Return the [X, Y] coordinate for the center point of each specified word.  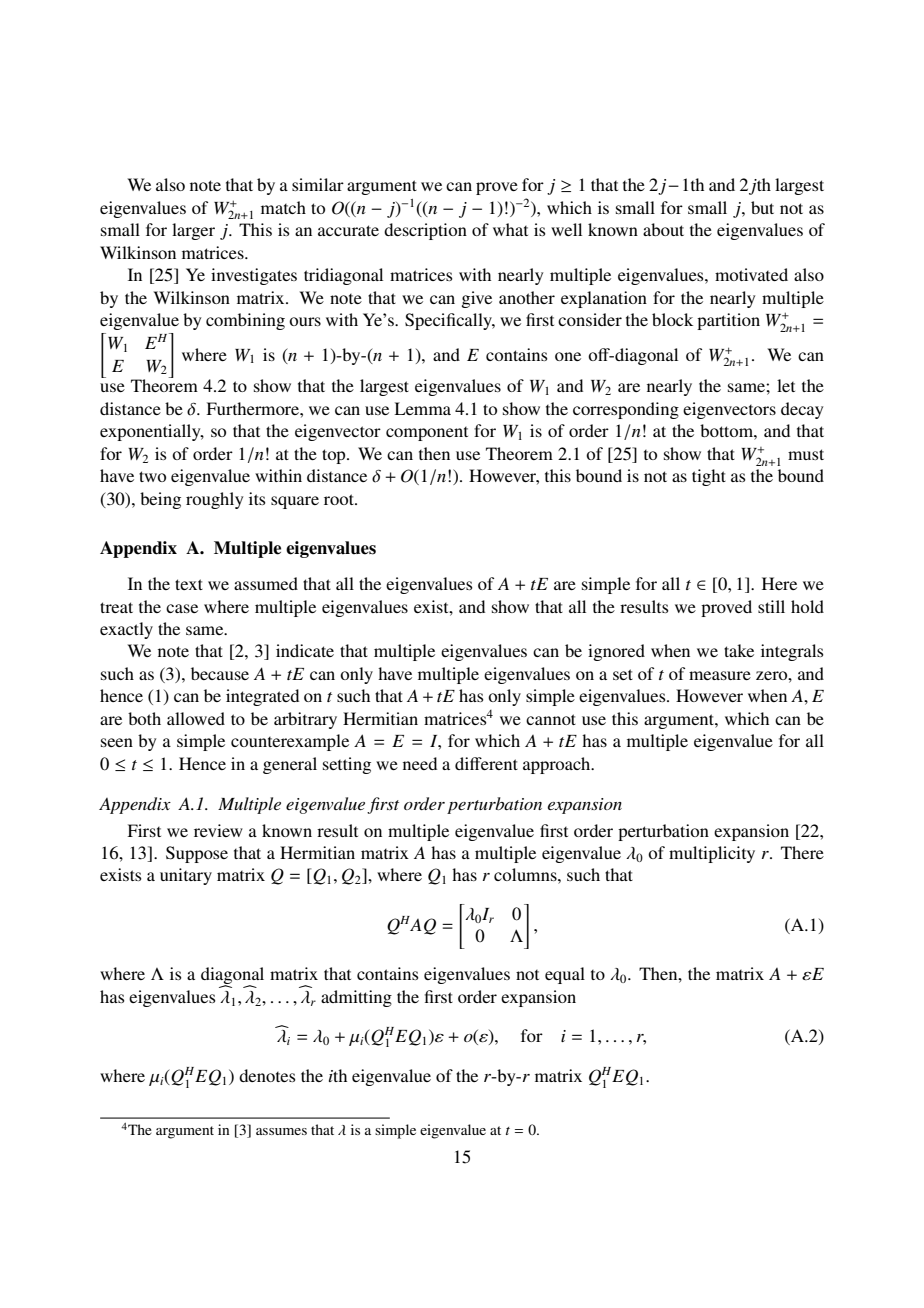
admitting [356, 998]
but [762, 207]
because [220, 673]
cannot [551, 719]
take [739, 650]
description [425, 231]
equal [565, 975]
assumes [281, 1131]
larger [193, 231]
